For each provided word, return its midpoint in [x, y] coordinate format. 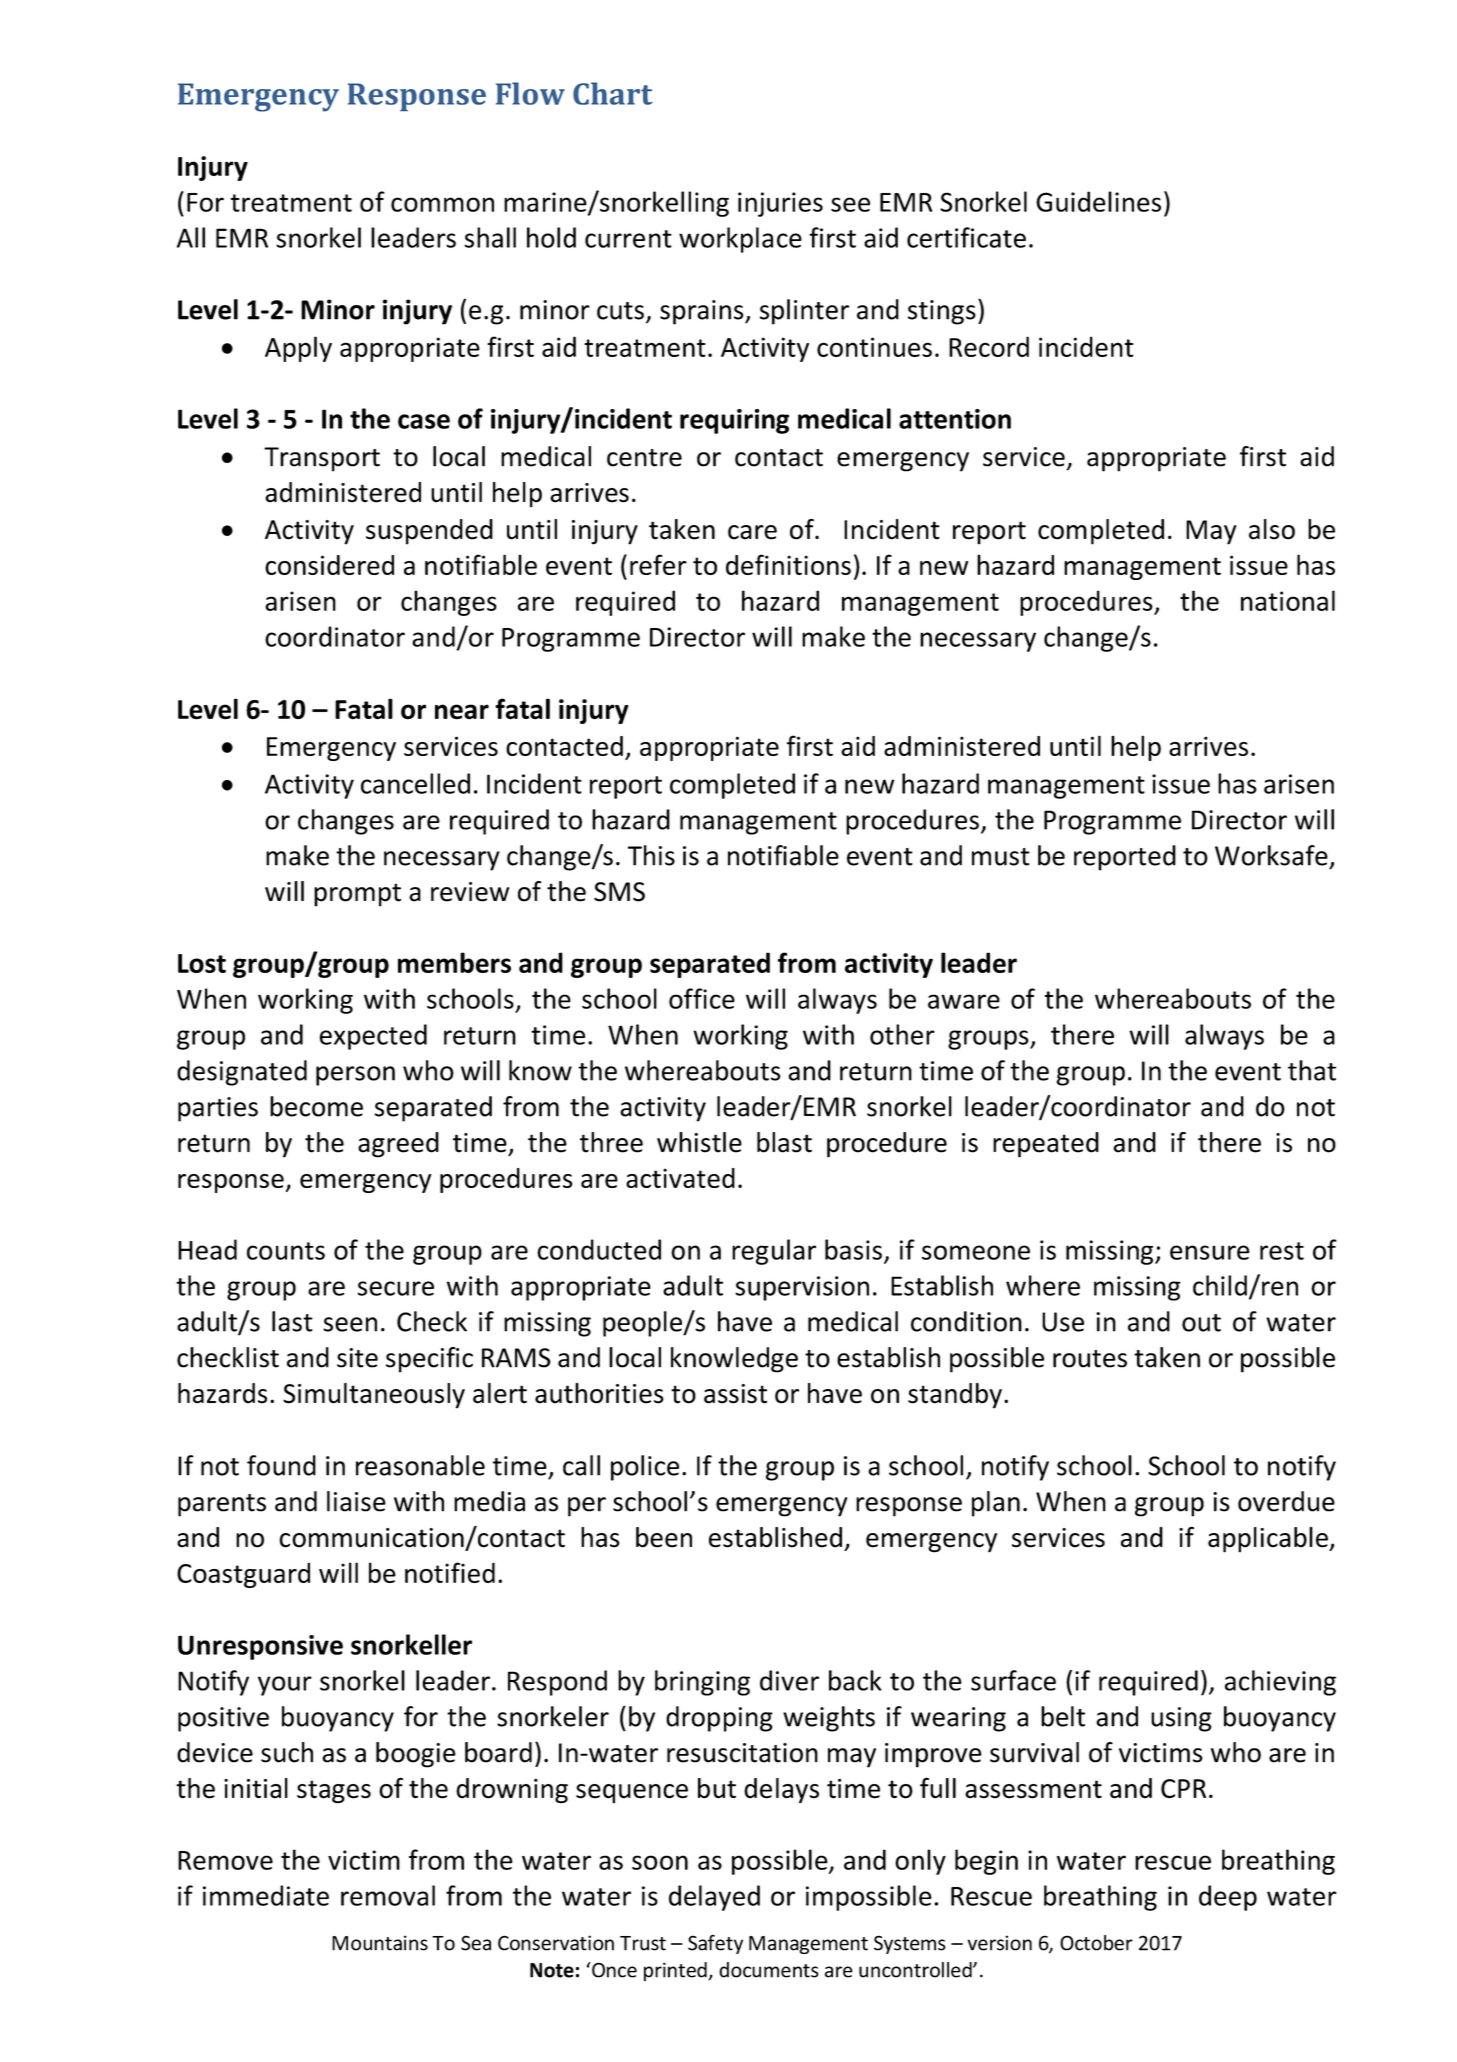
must [1001, 857]
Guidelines [1098, 201]
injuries [780, 204]
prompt [357, 895]
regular [774, 1252]
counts [286, 1251]
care [752, 532]
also [1272, 529]
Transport [322, 459]
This [651, 855]
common [442, 204]
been [664, 1537]
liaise [356, 1501]
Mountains [380, 1943]
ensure [1210, 1252]
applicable [1269, 1540]
